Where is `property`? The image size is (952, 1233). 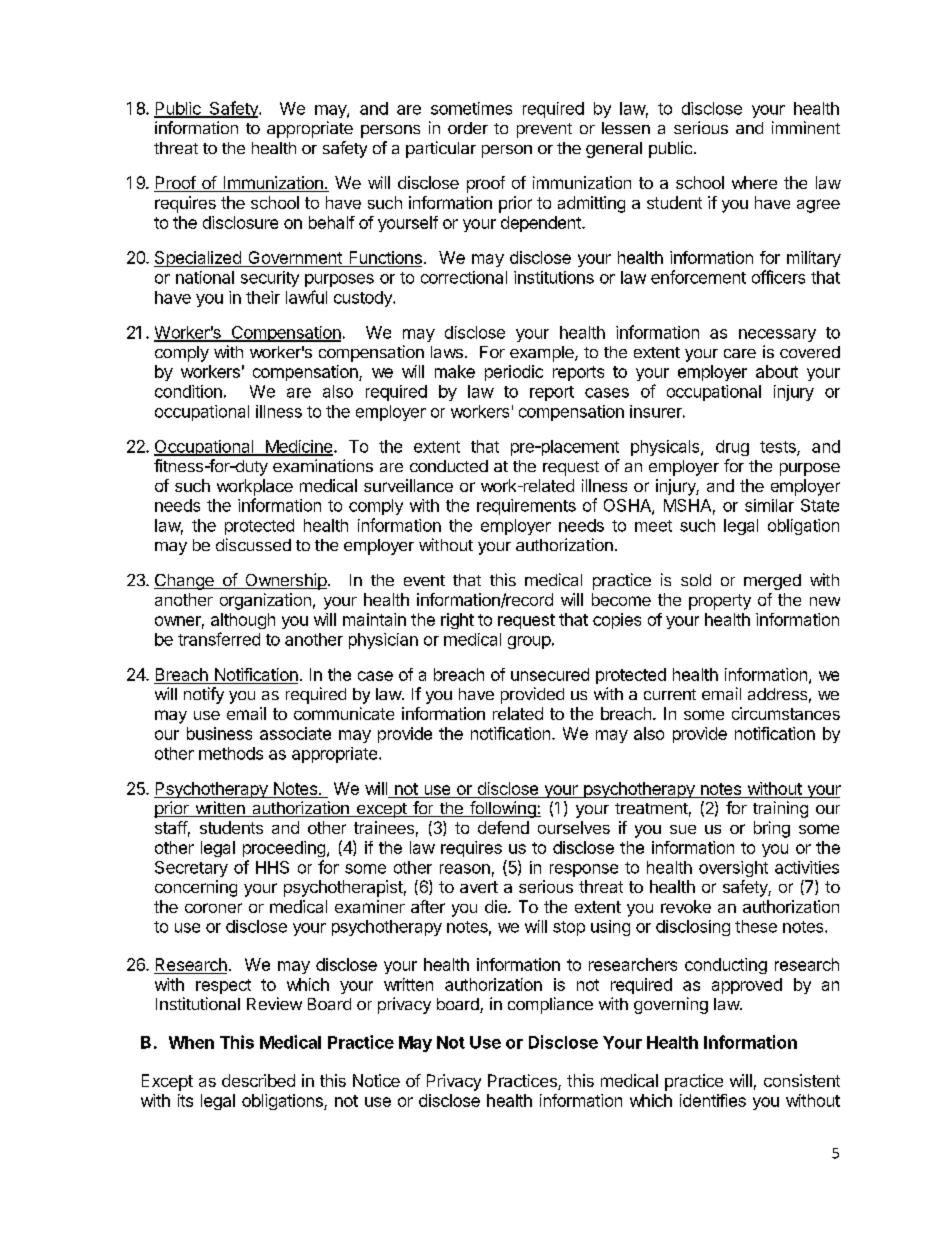 property is located at coordinates (720, 602).
